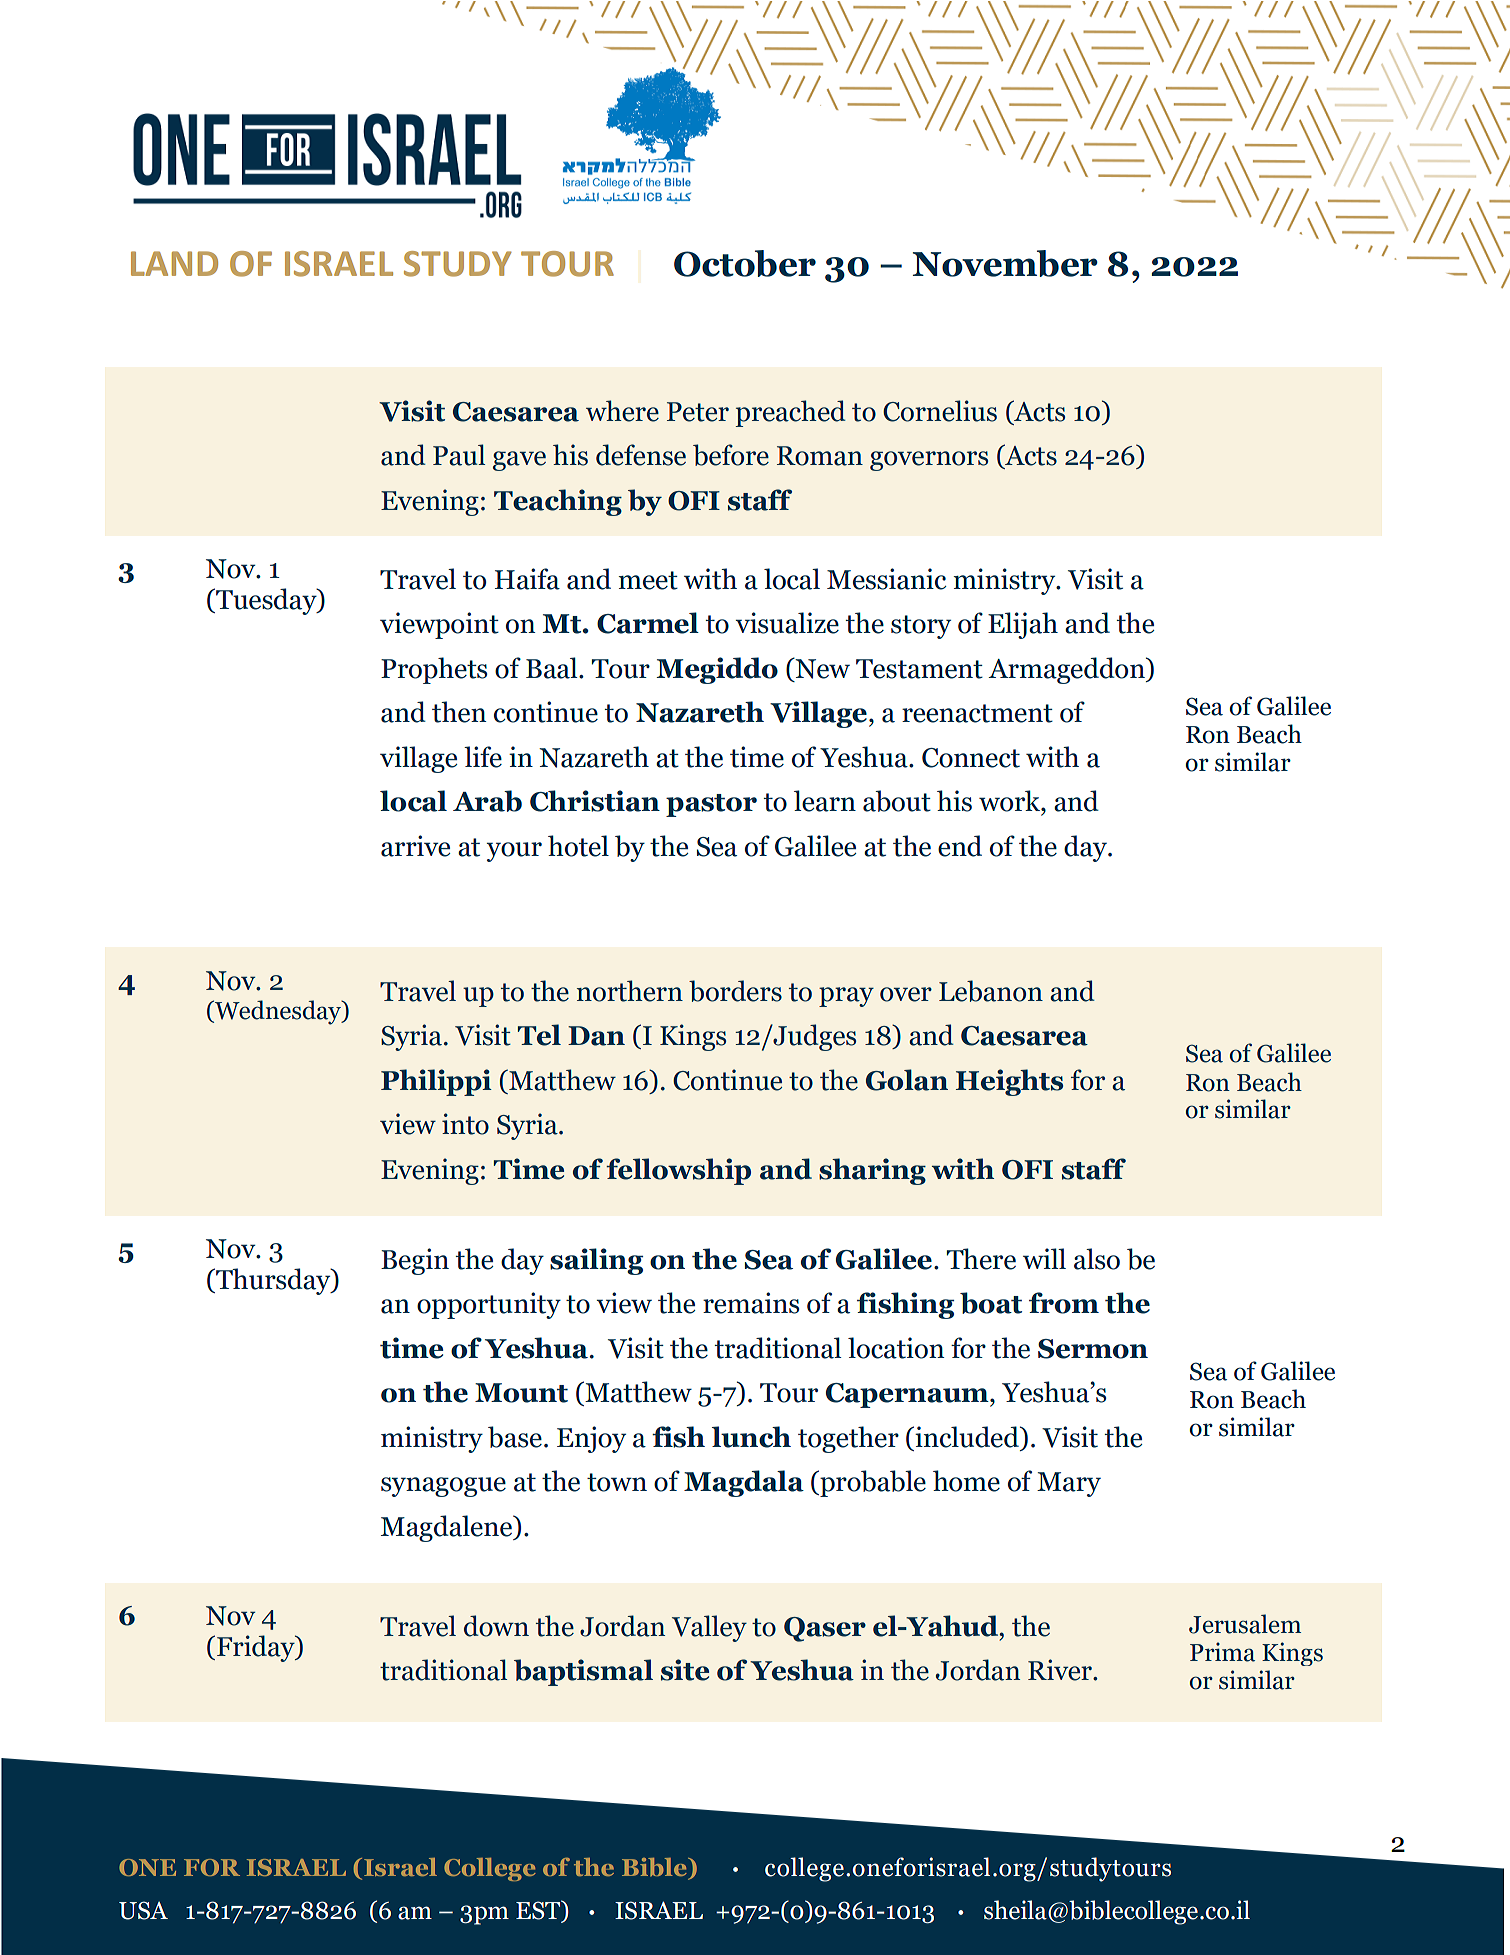 The height and width of the screenshot is (1955, 1510). What do you see at coordinates (1005, 263) in the screenshot?
I see `November` at bounding box center [1005, 263].
